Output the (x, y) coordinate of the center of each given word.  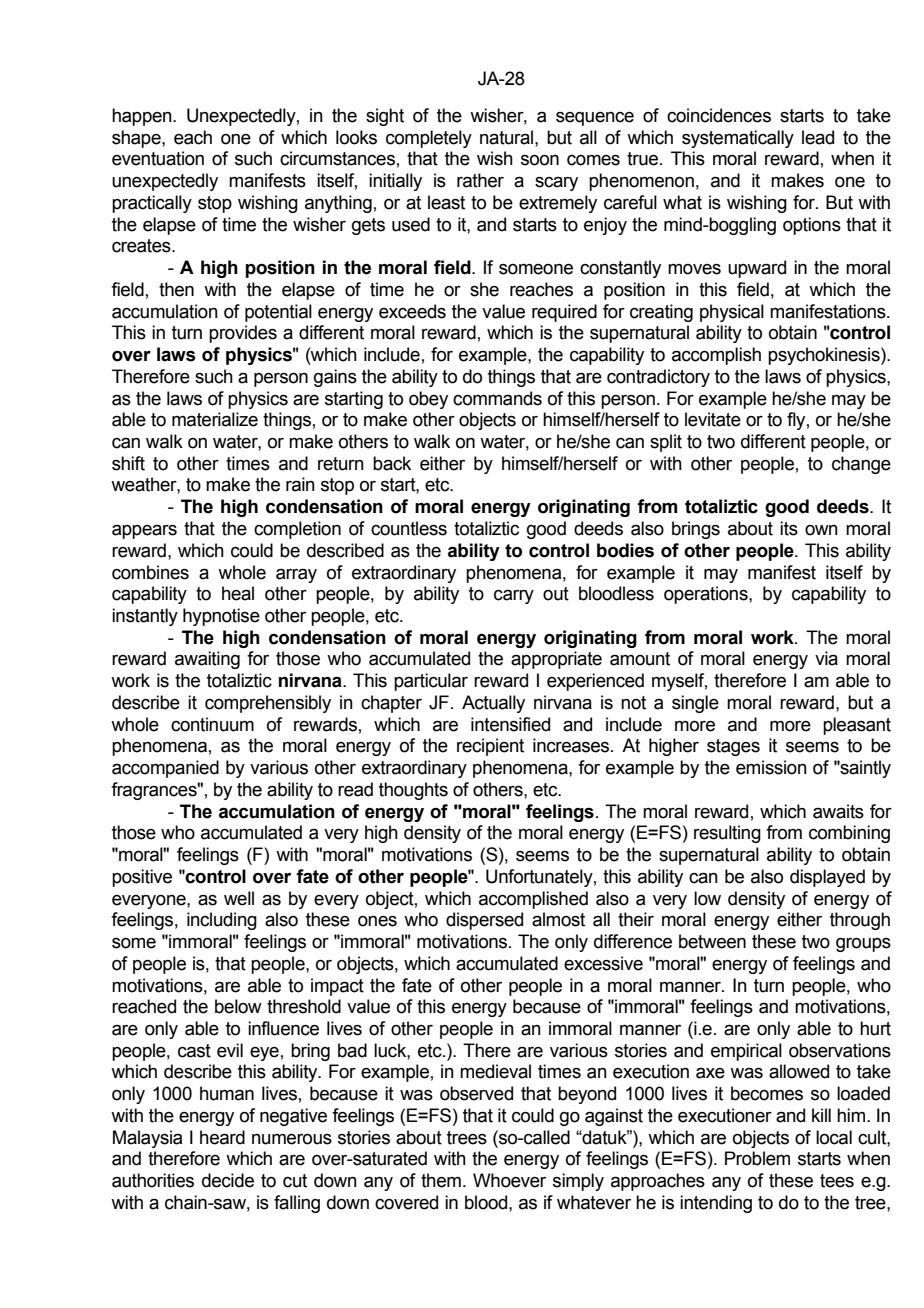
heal (238, 593)
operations (707, 595)
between (712, 941)
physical (732, 313)
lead (818, 137)
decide (228, 1180)
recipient (490, 747)
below (238, 1006)
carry (514, 597)
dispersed (484, 921)
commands (497, 398)
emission (771, 767)
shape (137, 139)
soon (540, 160)
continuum (212, 724)
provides (243, 334)
